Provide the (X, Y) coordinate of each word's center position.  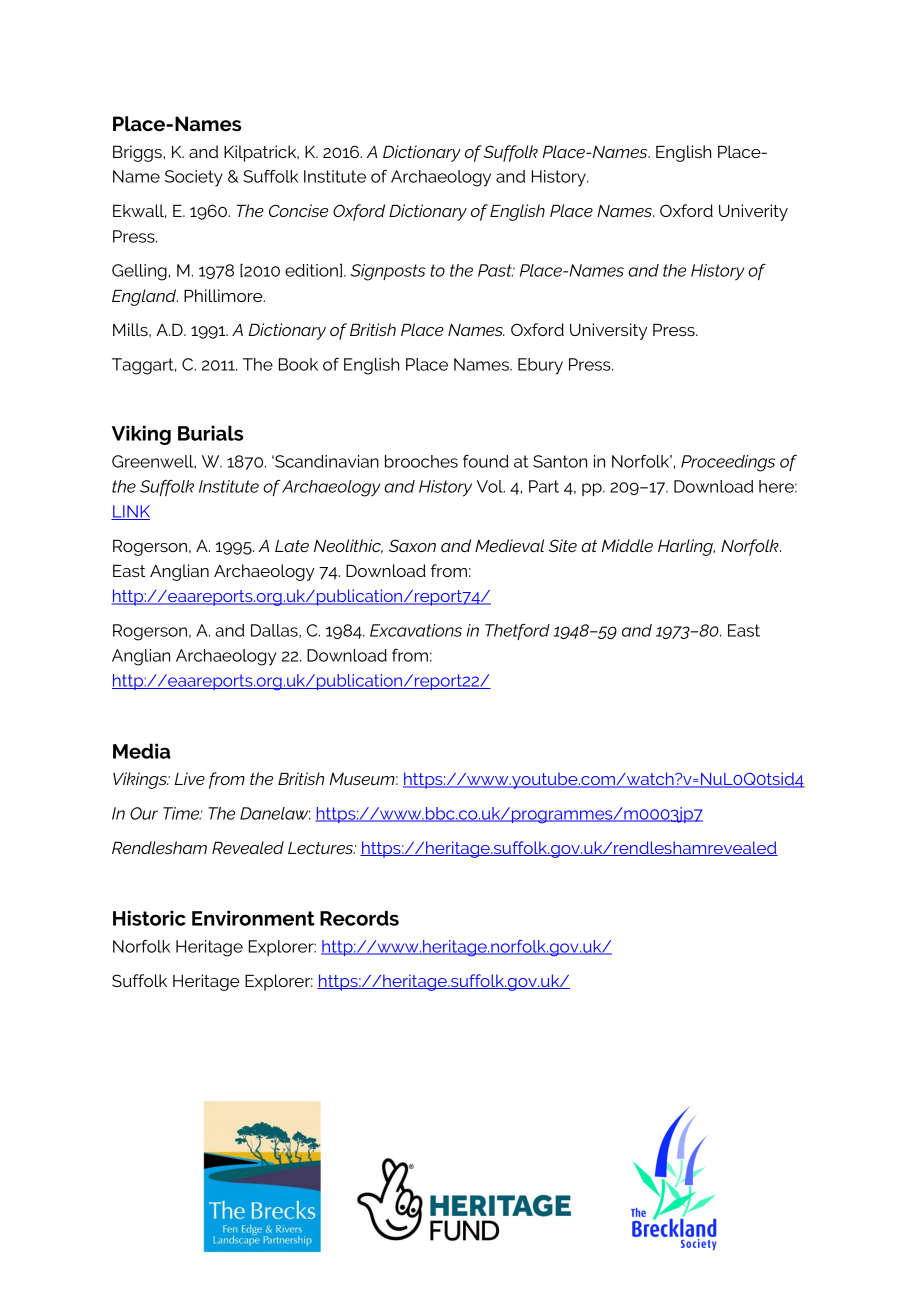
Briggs (138, 153)
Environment (253, 918)
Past (496, 270)
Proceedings (728, 463)
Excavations (416, 630)
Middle (627, 545)
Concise (298, 210)
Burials (210, 433)
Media (142, 751)
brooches (421, 461)
